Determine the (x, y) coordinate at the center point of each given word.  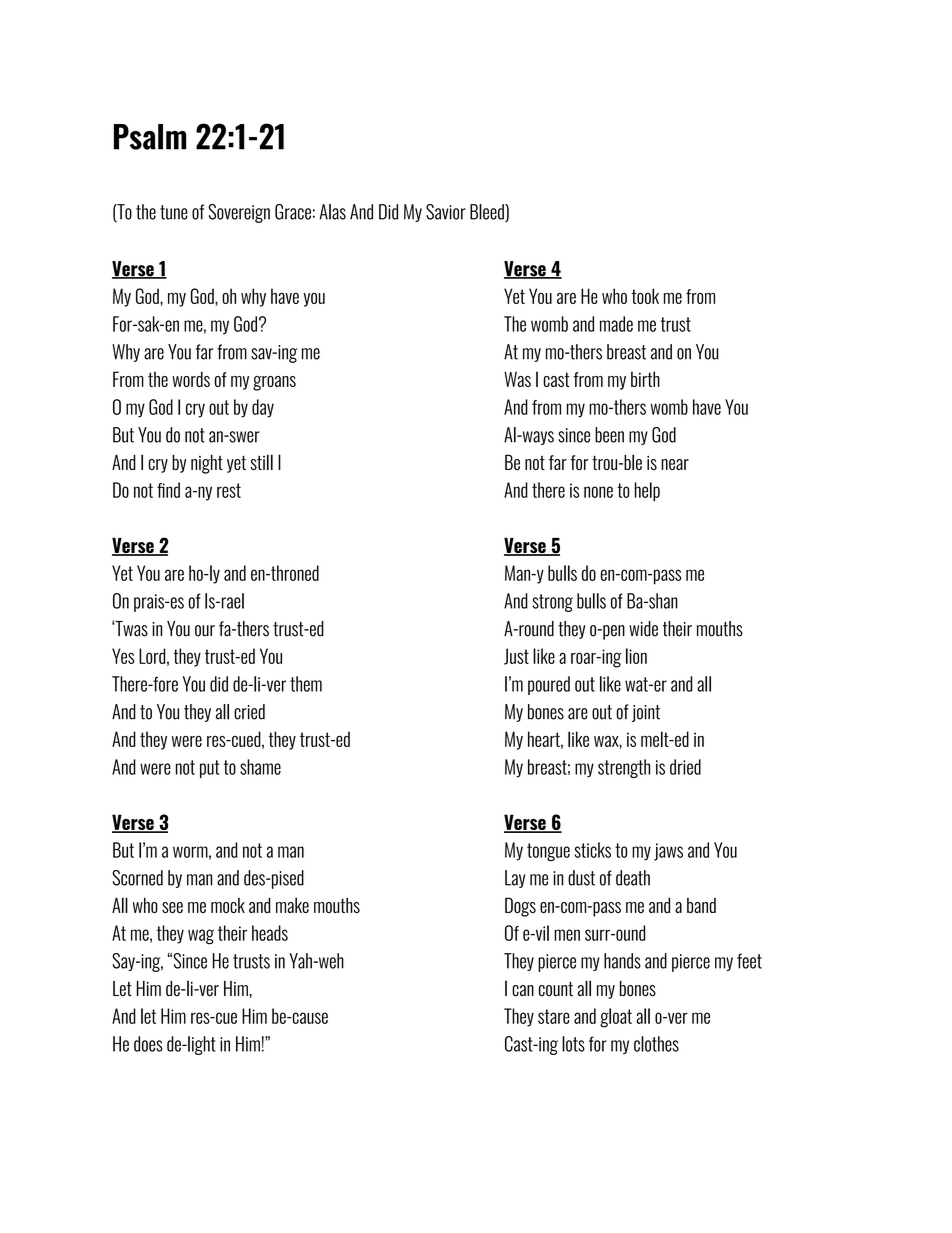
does (148, 1044)
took (645, 296)
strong (552, 603)
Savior (445, 212)
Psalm (150, 137)
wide (643, 629)
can (523, 991)
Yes (123, 656)
